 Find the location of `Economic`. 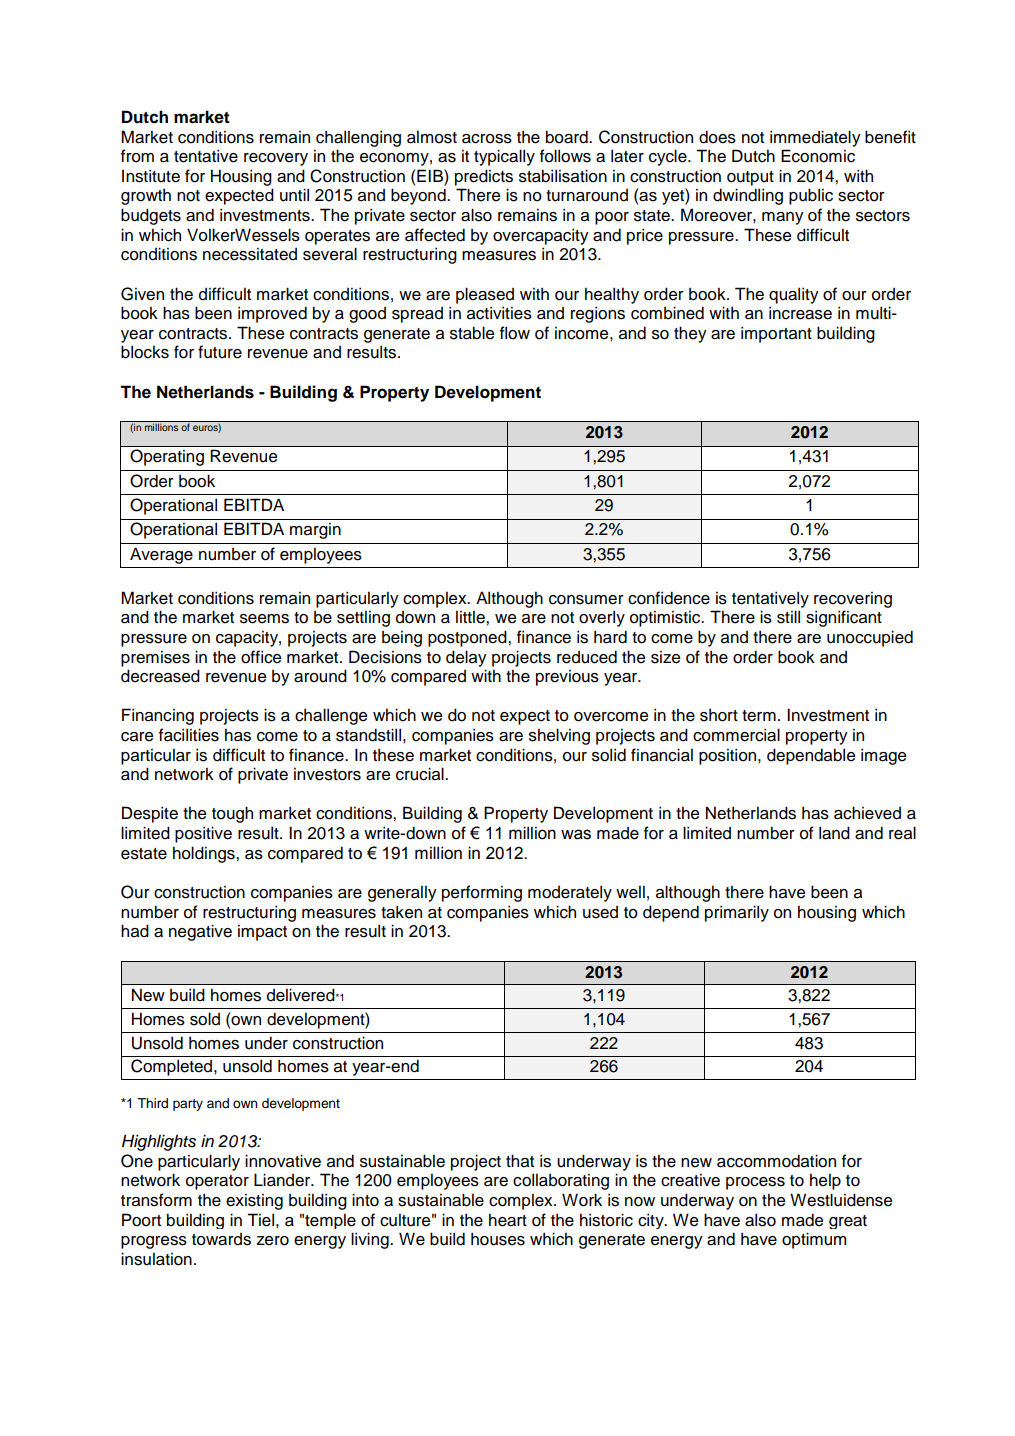

Economic is located at coordinates (818, 156).
